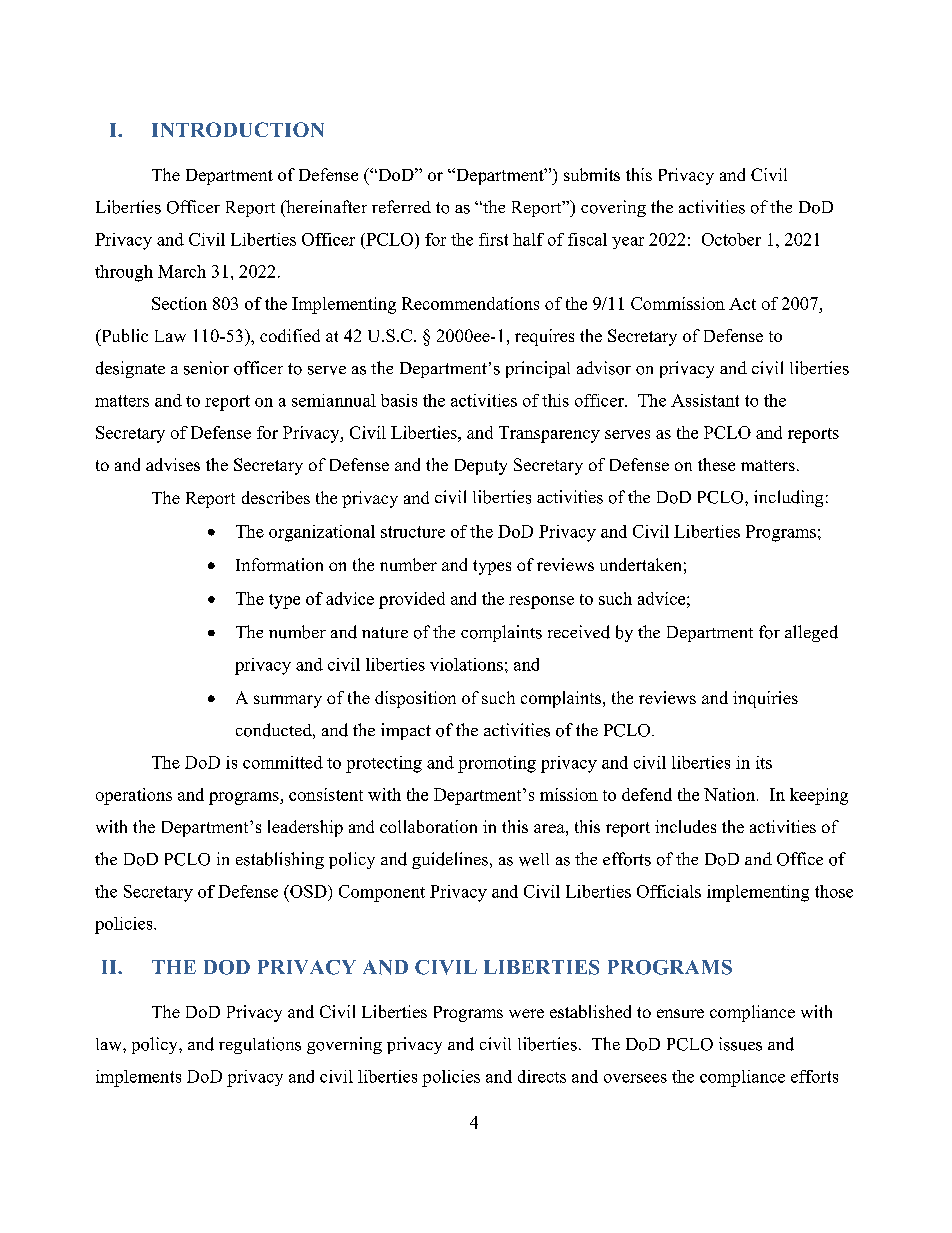  I want to click on structure, so click(413, 532).
